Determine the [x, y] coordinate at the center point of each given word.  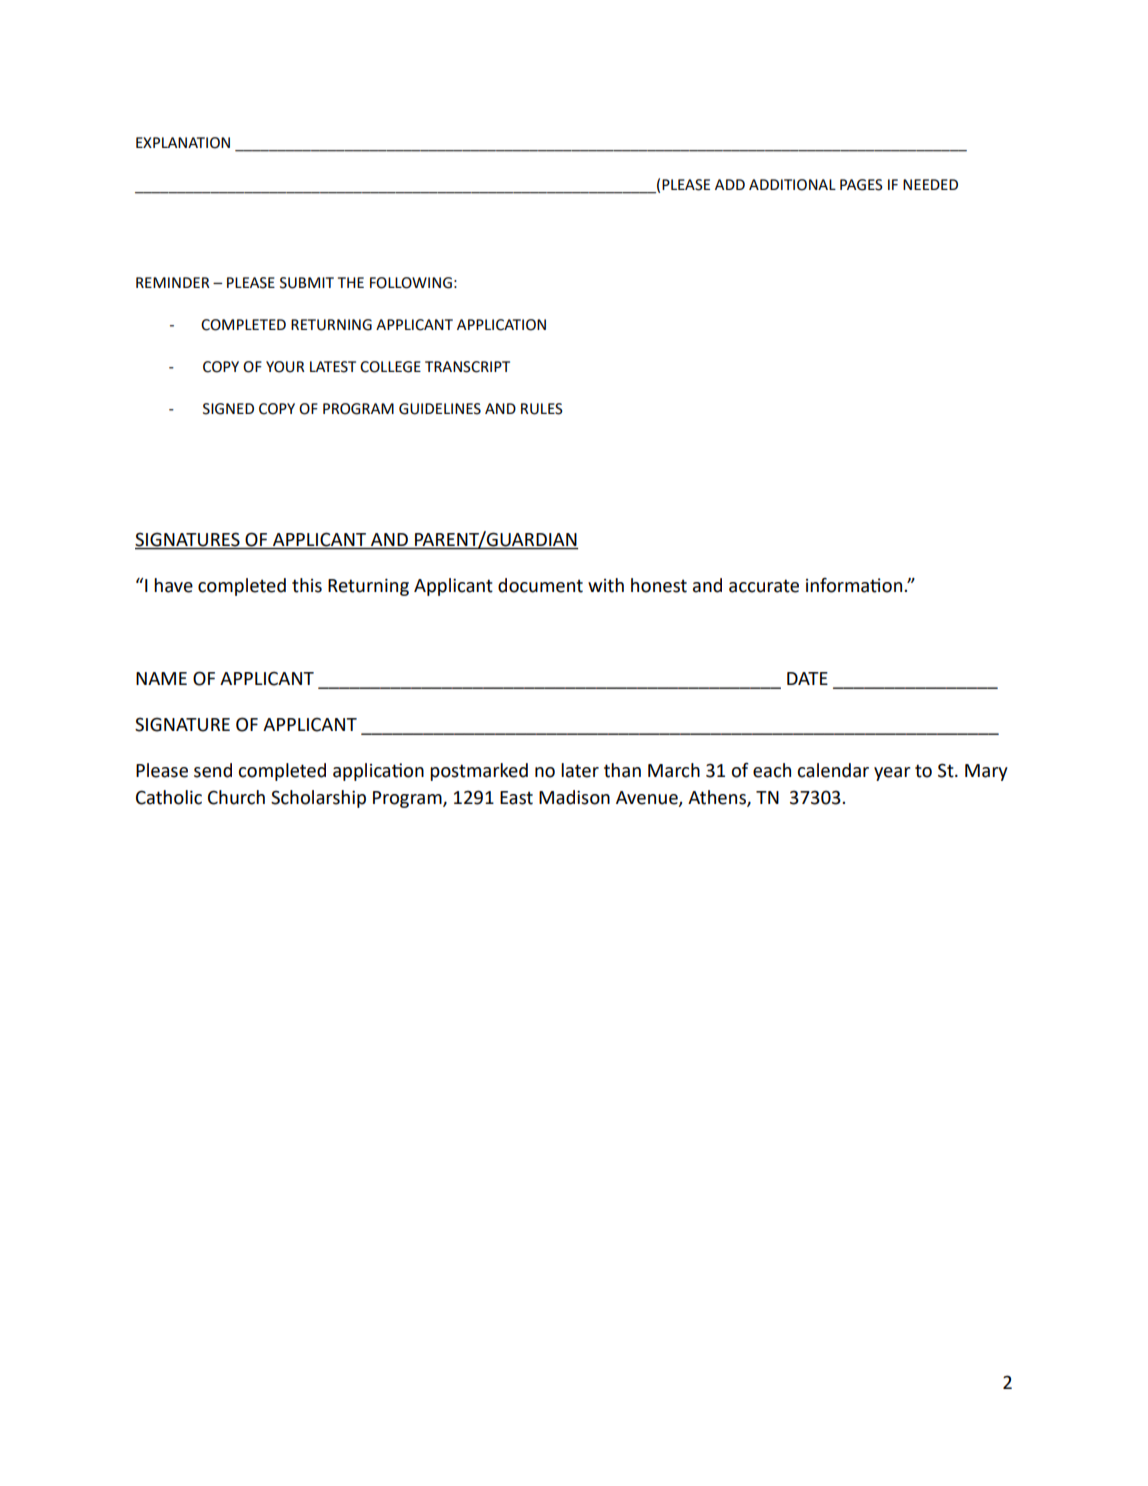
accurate [764, 586]
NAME [161, 678]
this [307, 585]
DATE [807, 678]
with [606, 585]
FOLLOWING [411, 283]
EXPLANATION [183, 143]
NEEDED [930, 184]
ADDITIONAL [792, 185]
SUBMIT [307, 283]
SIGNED [228, 409]
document [540, 585]
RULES [542, 409]
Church [236, 797]
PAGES [861, 185]
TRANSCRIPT [467, 367]
